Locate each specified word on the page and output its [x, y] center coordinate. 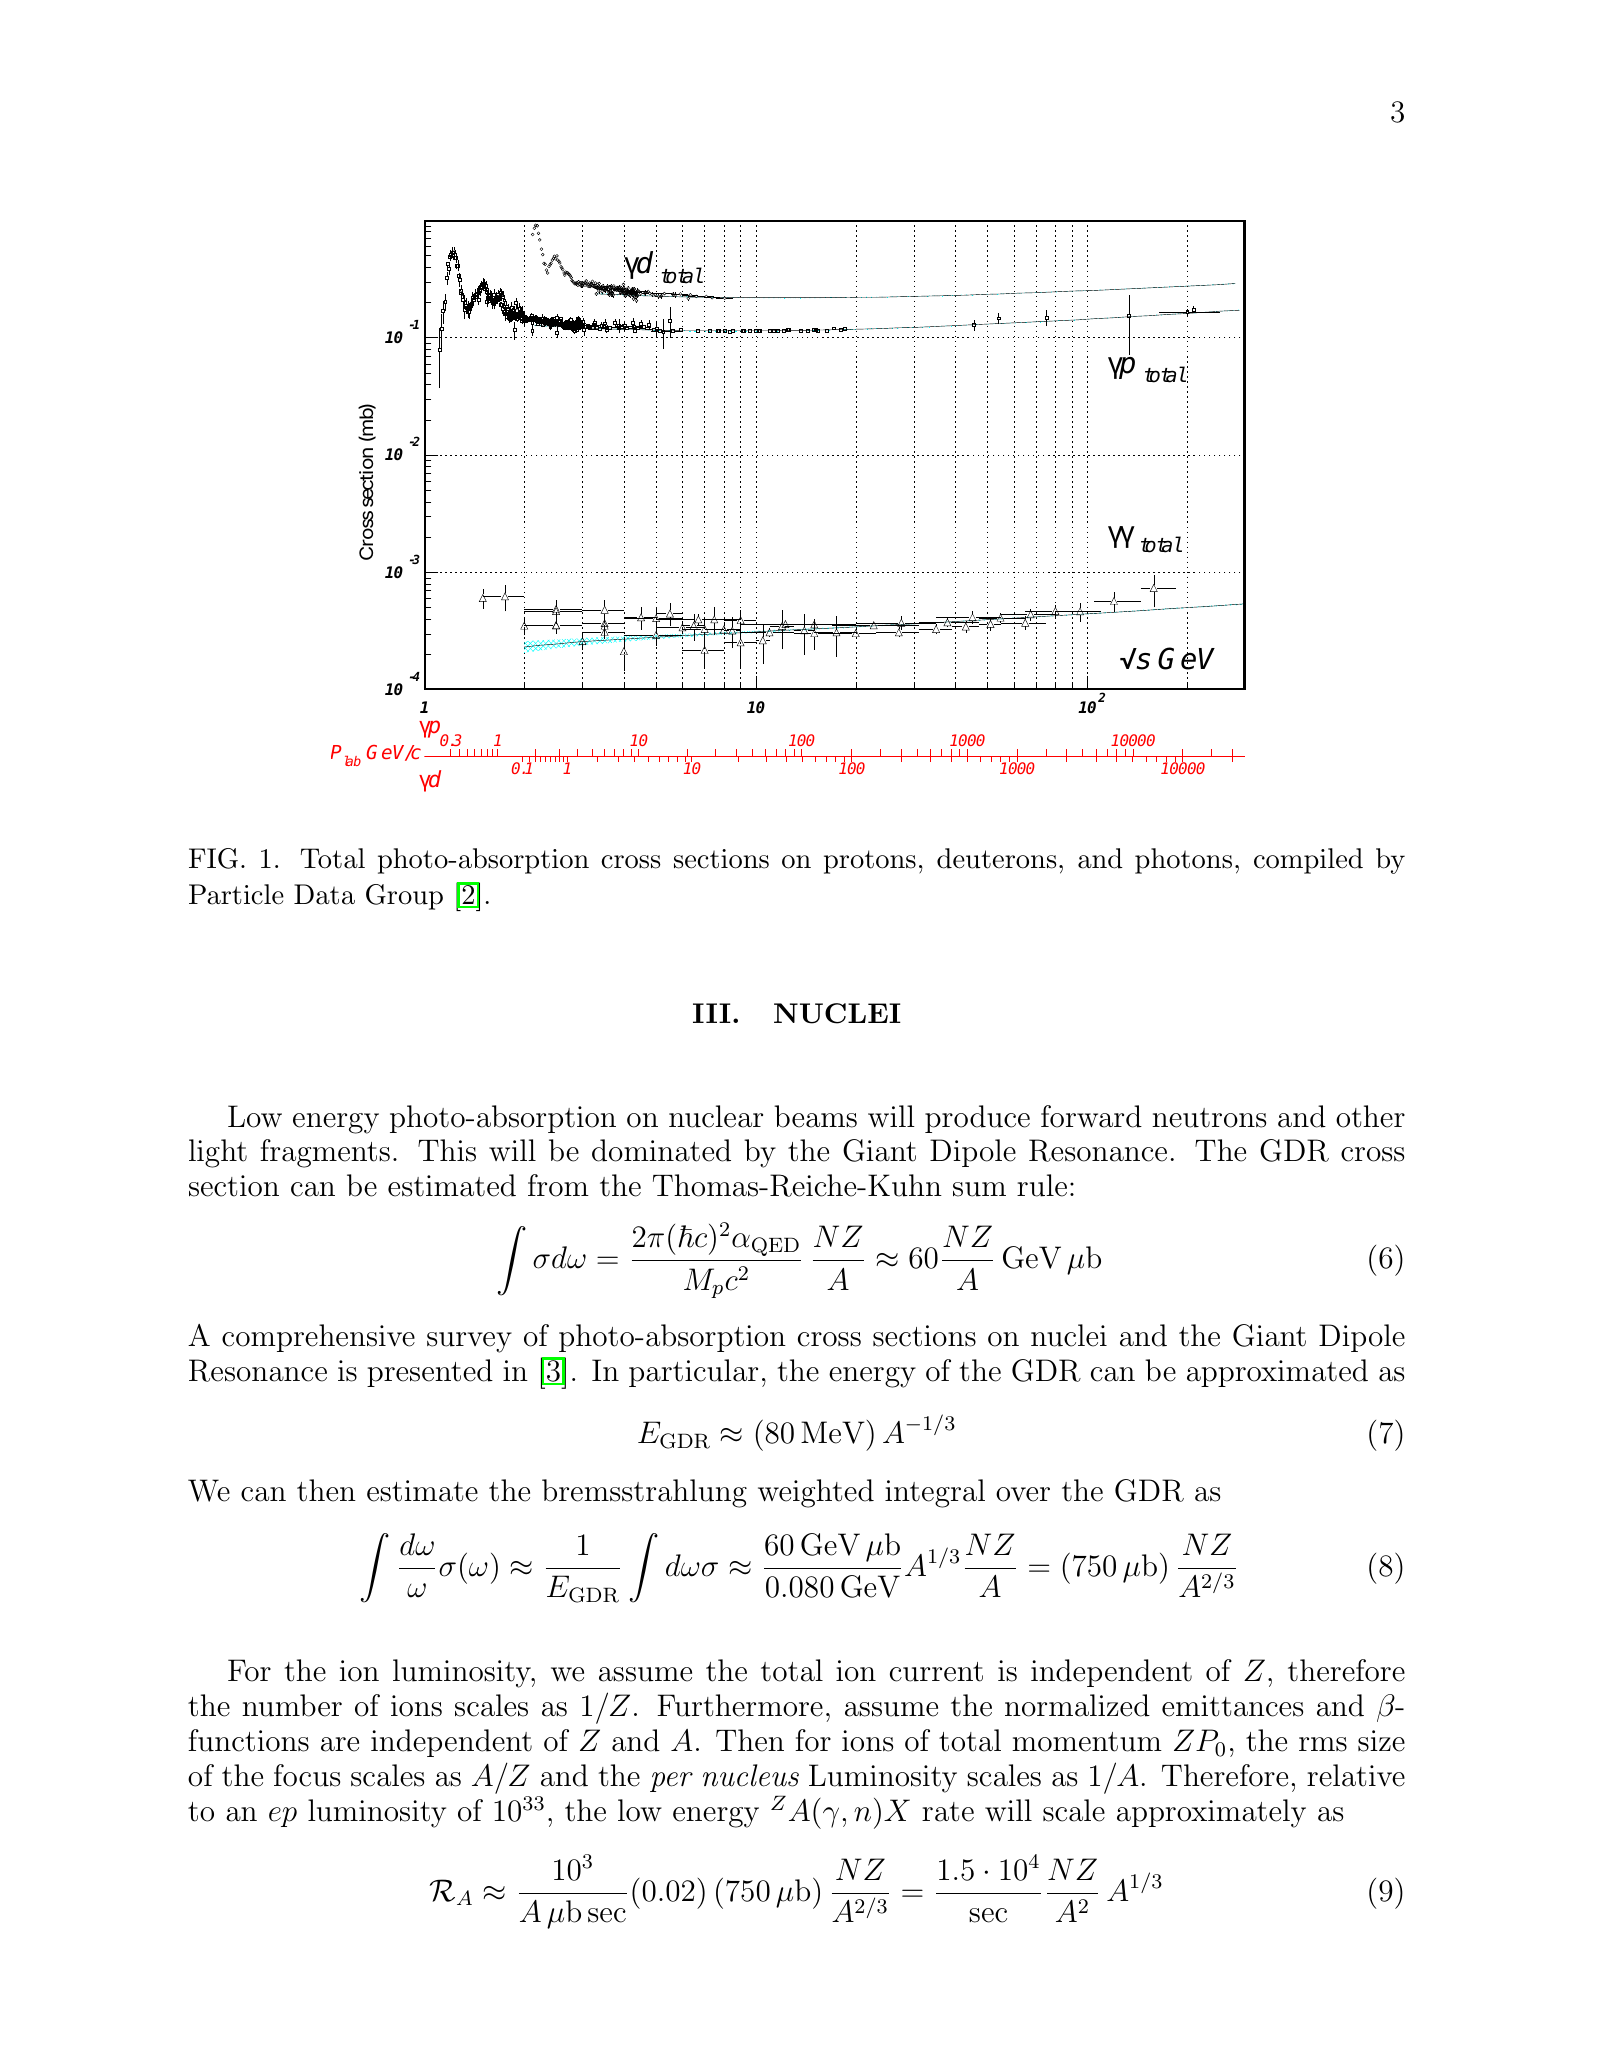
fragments [325, 1153]
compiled [1308, 861]
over [1023, 1494]
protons [870, 862]
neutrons [1209, 1118]
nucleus [751, 1775]
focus [307, 1775]
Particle [236, 894]
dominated [661, 1150]
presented [430, 1373]
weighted [816, 1493]
